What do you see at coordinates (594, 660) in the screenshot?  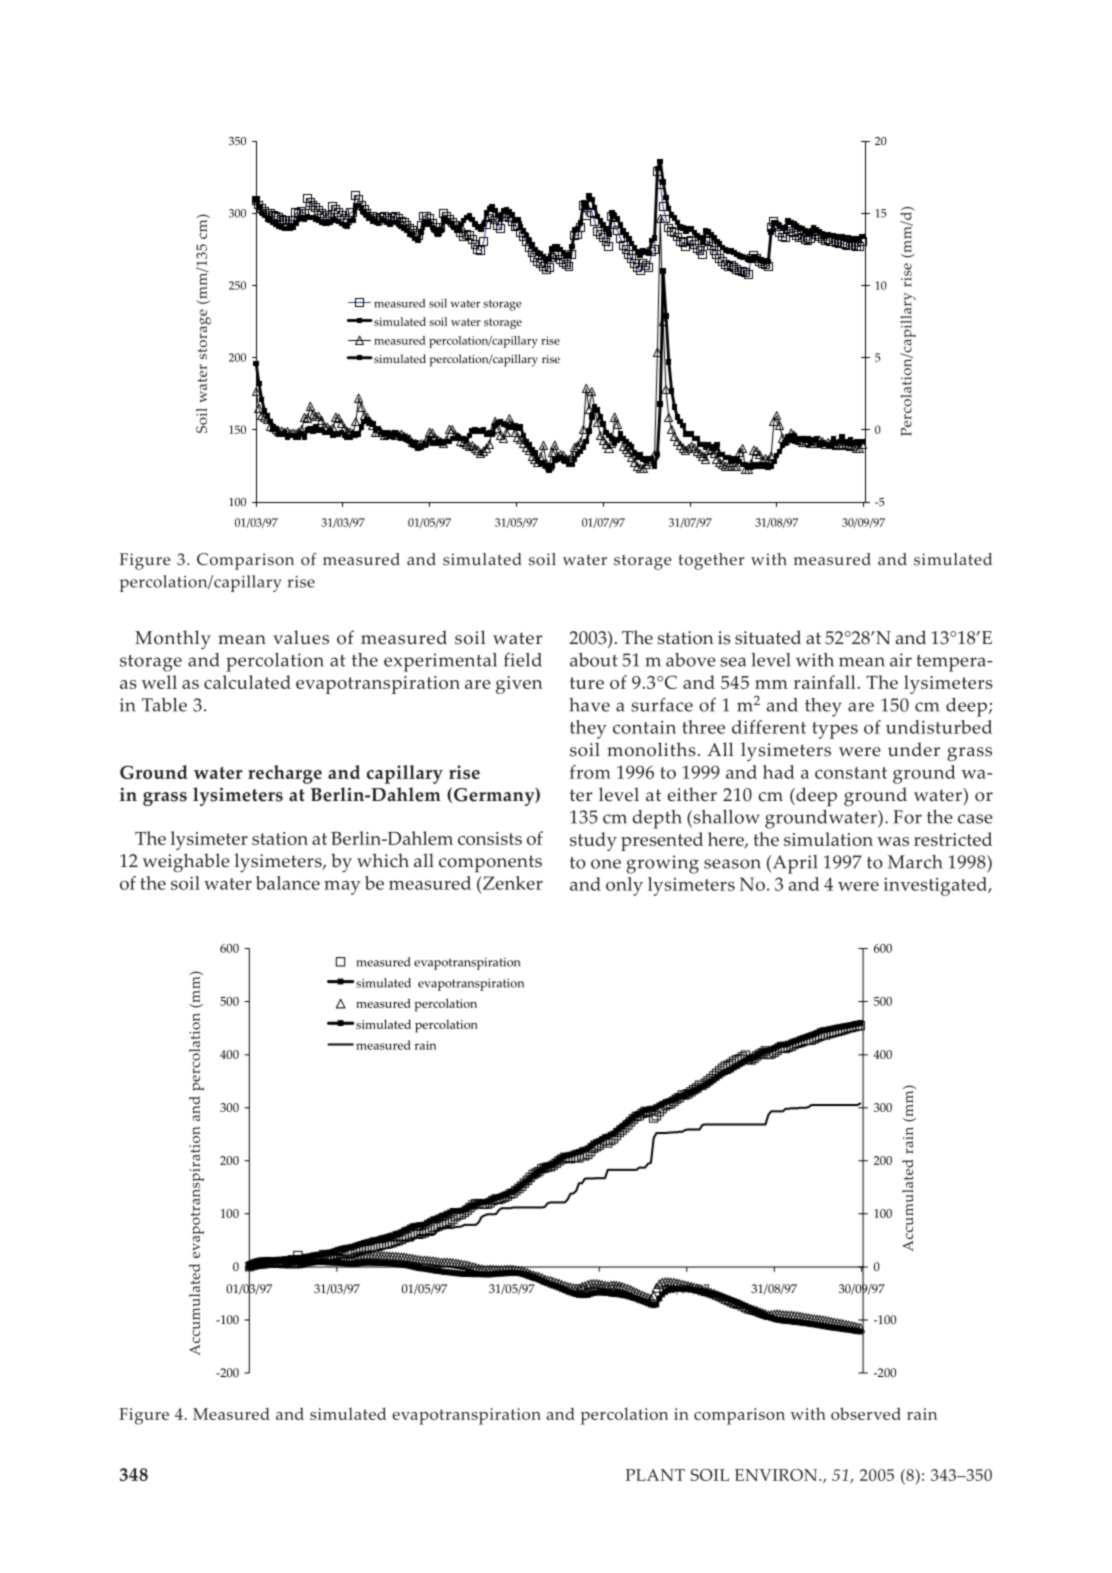 I see `about` at bounding box center [594, 660].
